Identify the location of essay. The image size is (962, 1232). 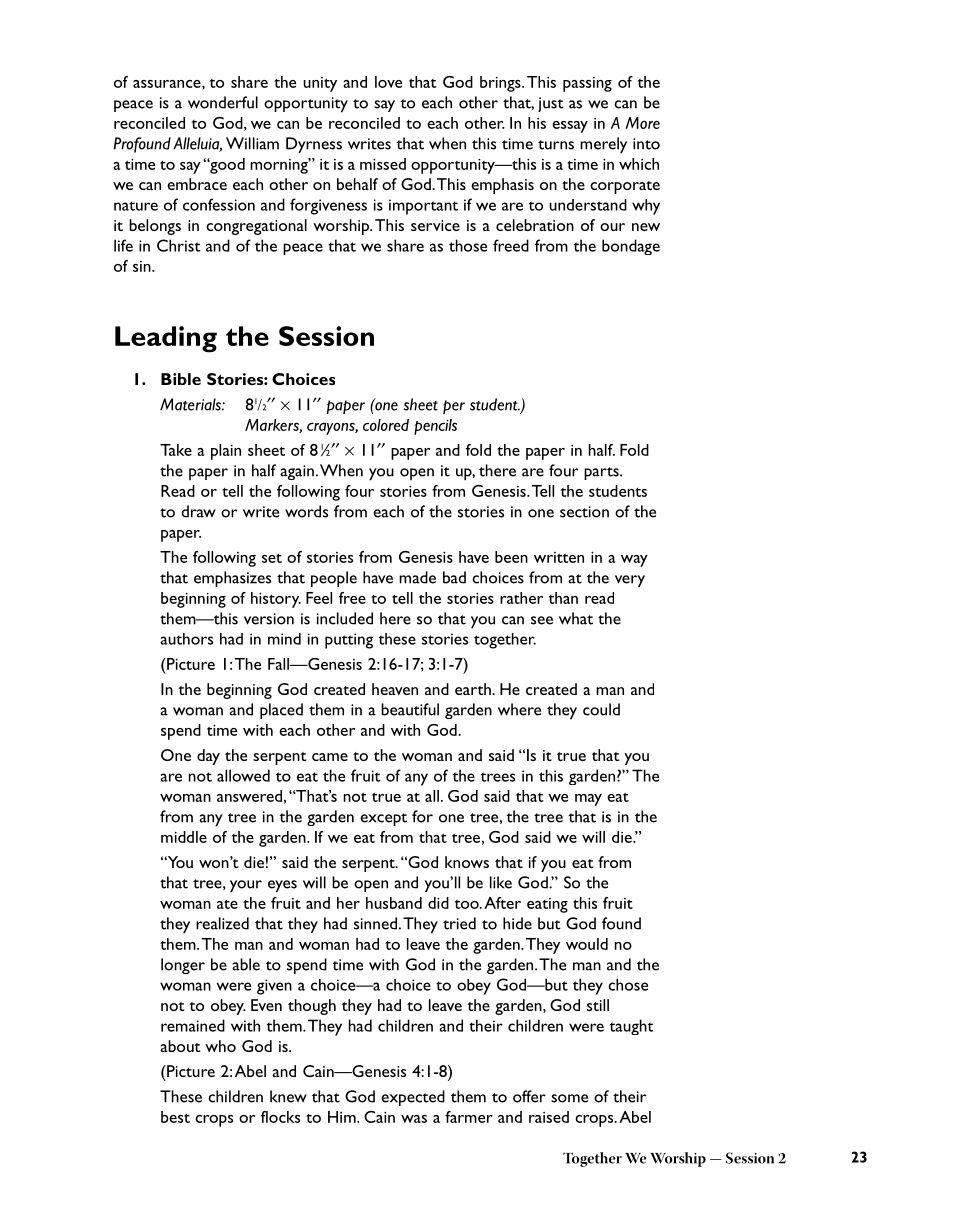
(570, 127).
